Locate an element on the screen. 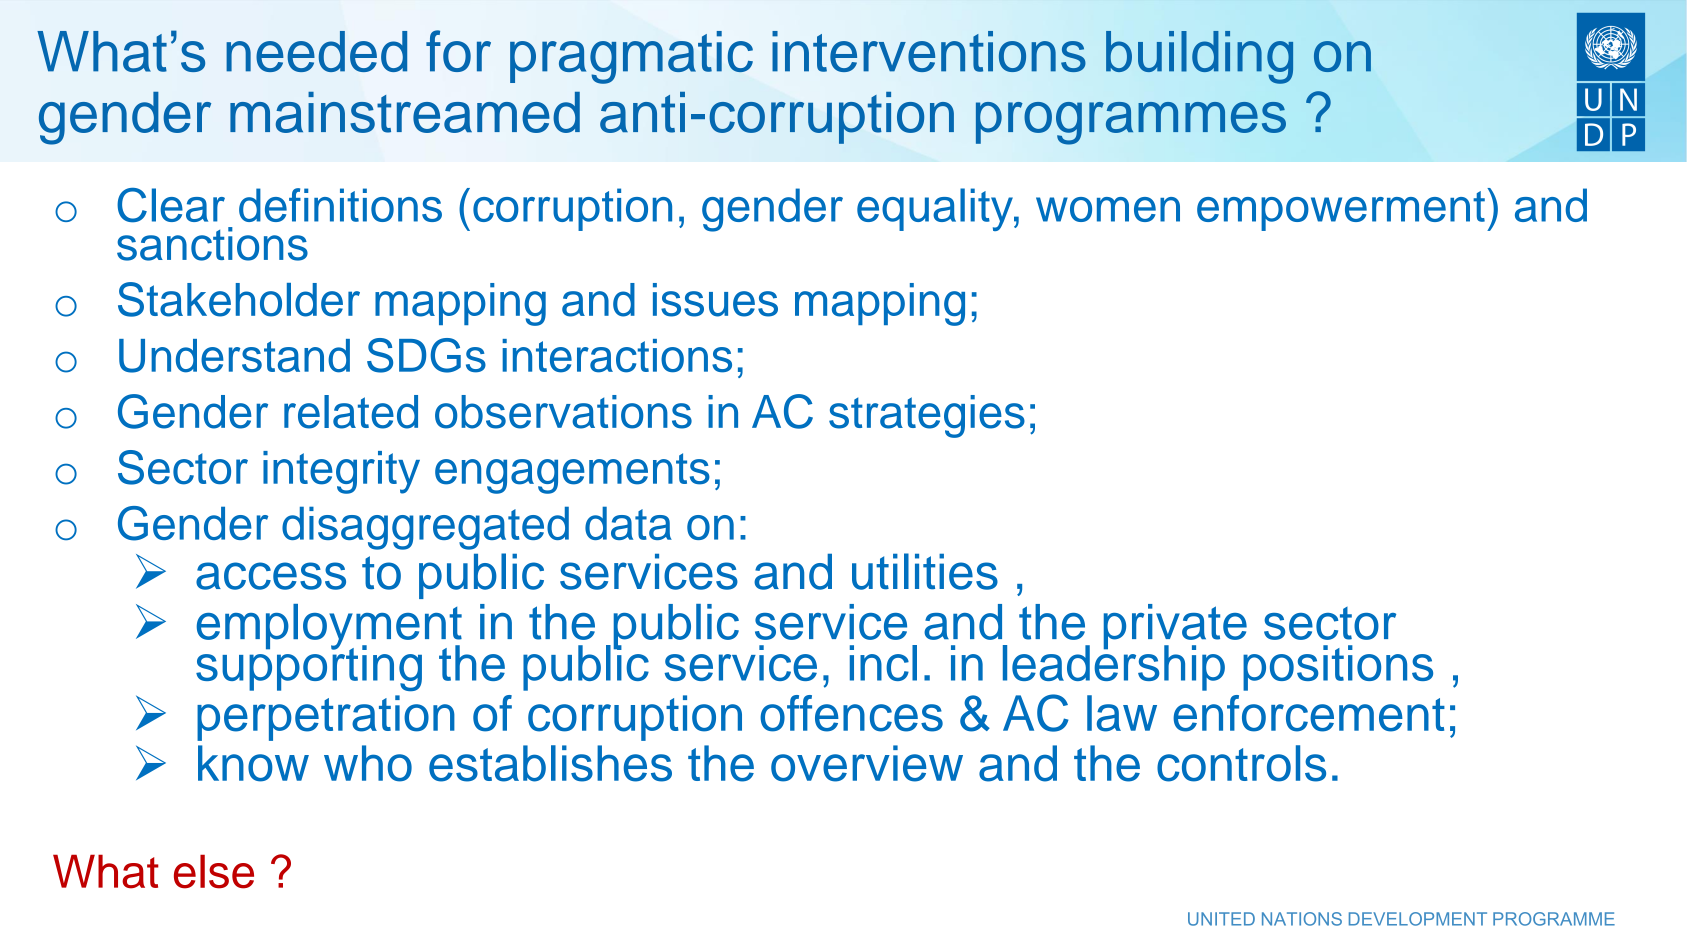 This screenshot has width=1687, height=949. private is located at coordinates (1175, 628).
